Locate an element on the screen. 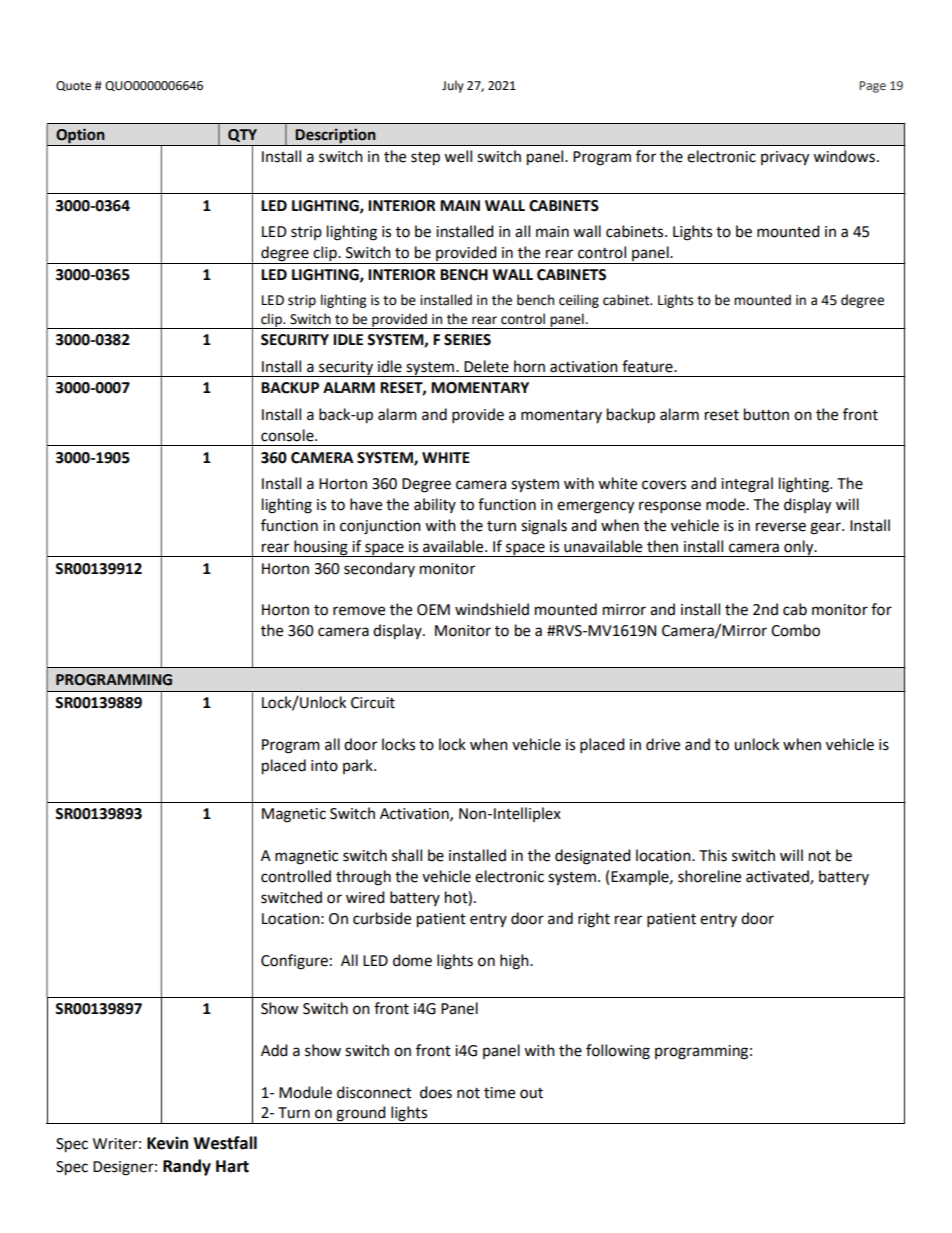  July is located at coordinates (453, 86).
